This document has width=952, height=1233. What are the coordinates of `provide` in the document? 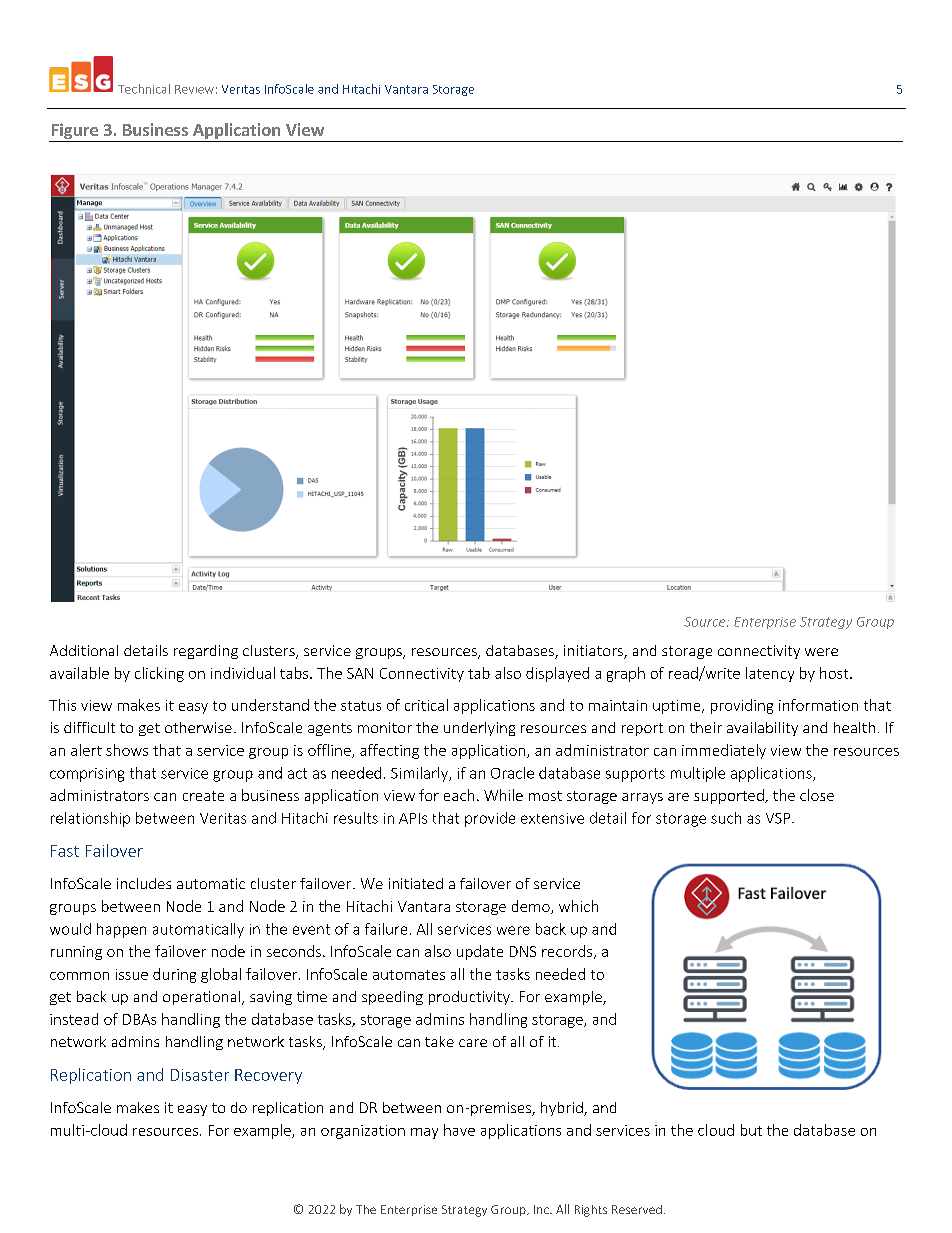 It's located at (490, 819).
